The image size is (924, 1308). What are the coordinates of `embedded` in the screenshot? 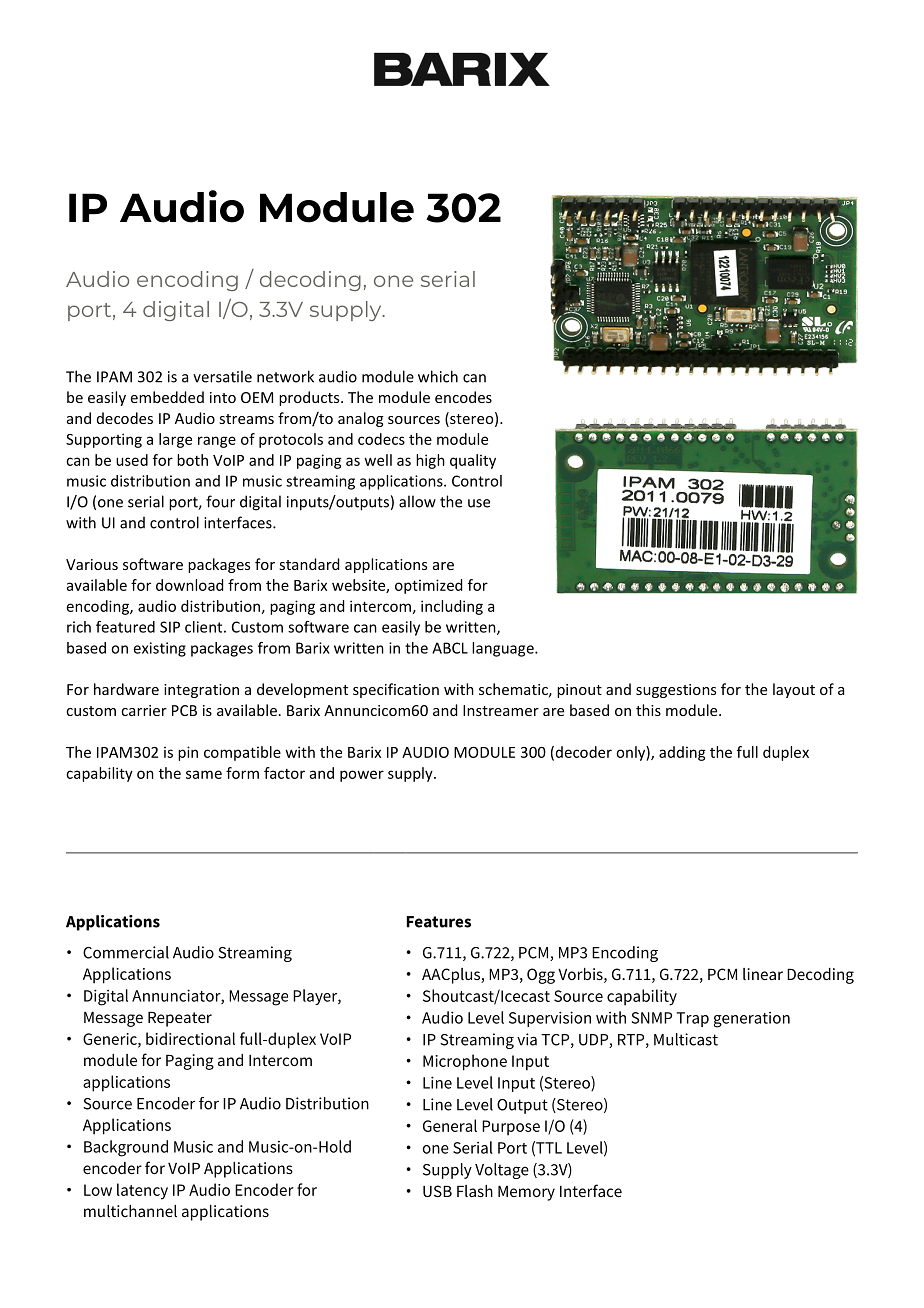 It's located at (167, 397).
